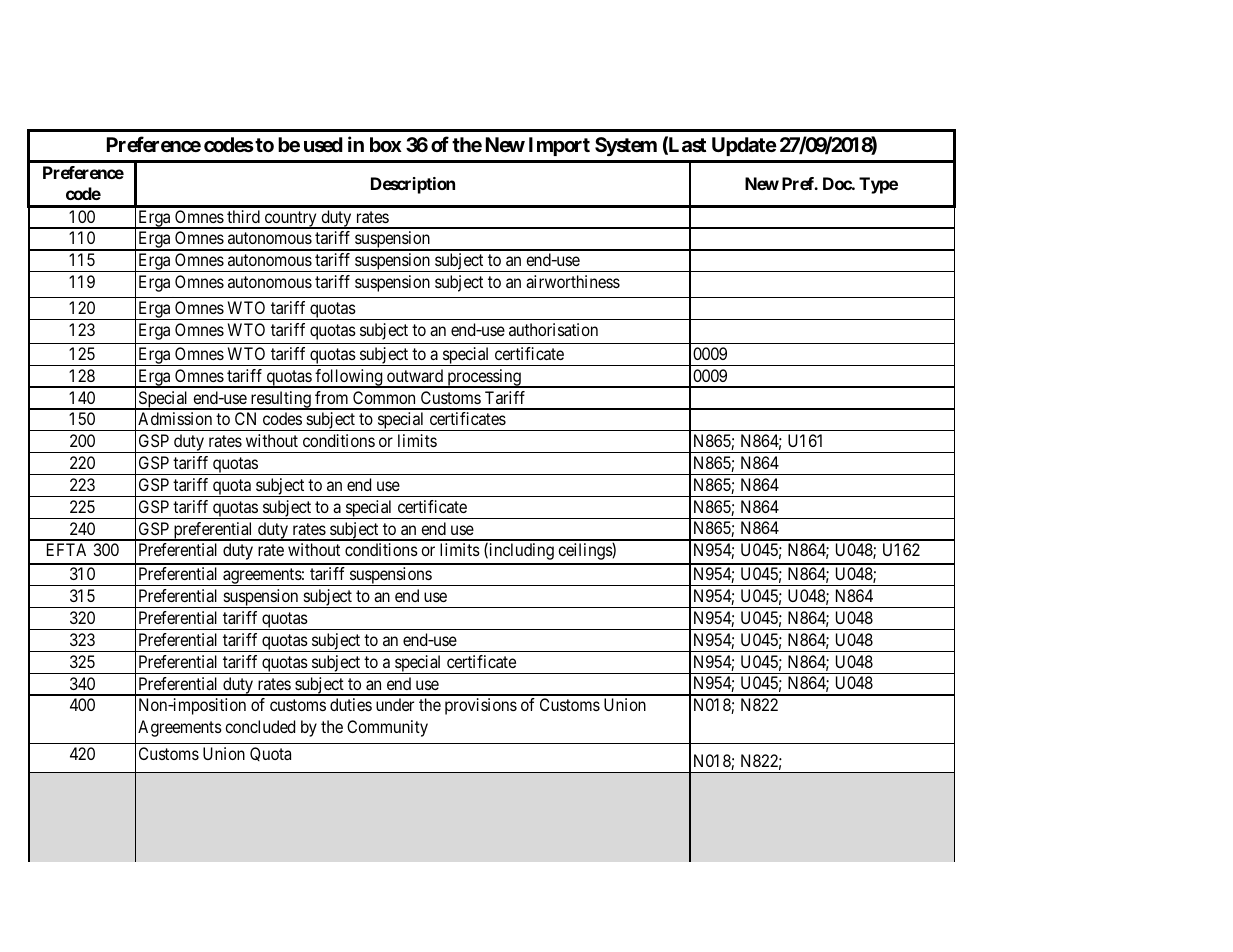  What do you see at coordinates (175, 418) in the image?
I see `Admission` at bounding box center [175, 418].
